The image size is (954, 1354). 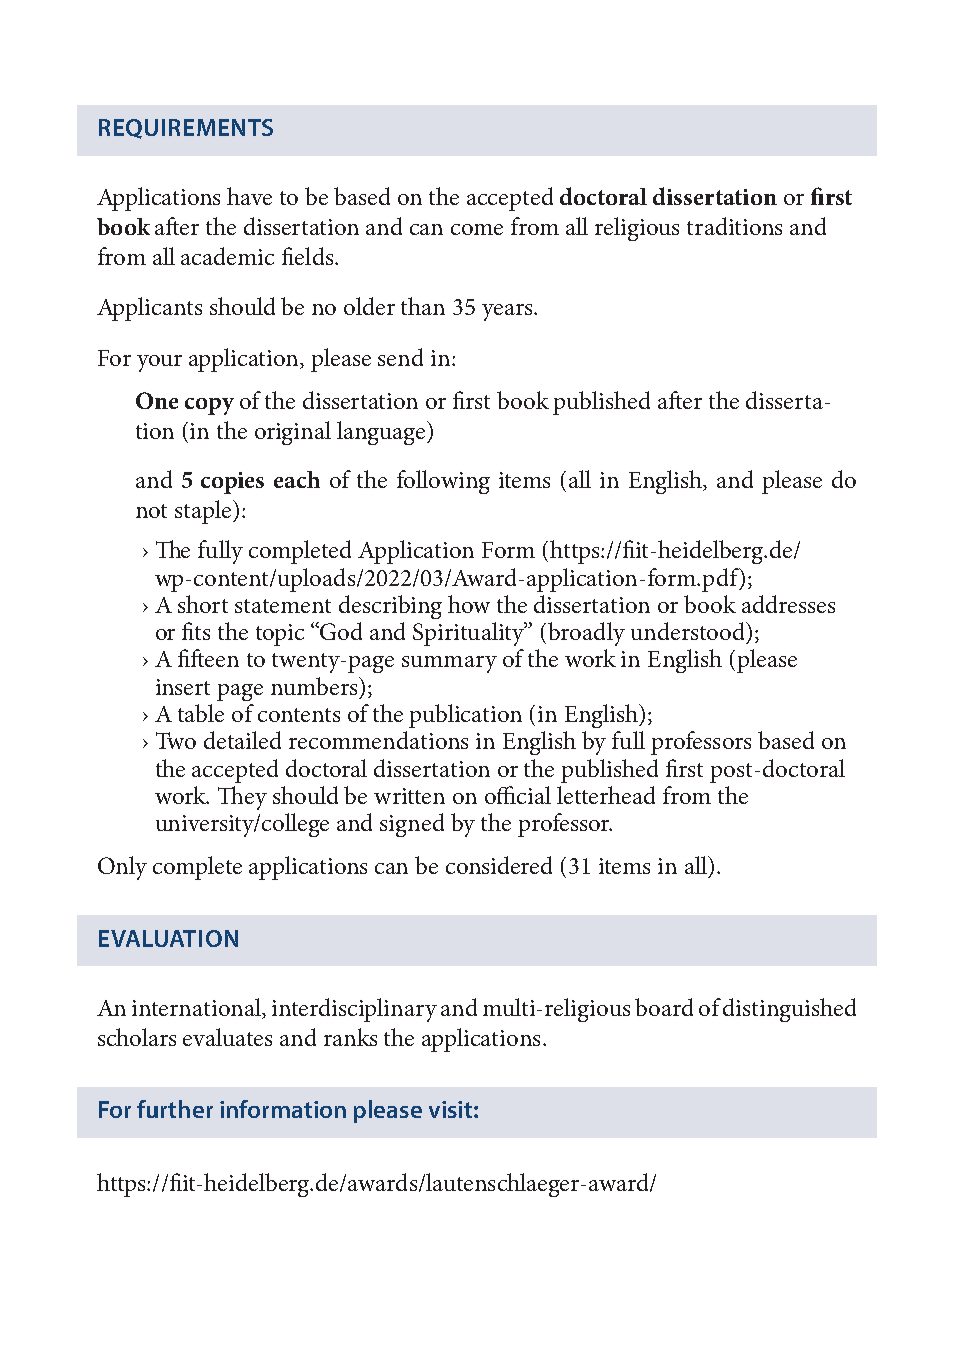 I want to click on REQUIREMENTS, so click(x=186, y=129).
